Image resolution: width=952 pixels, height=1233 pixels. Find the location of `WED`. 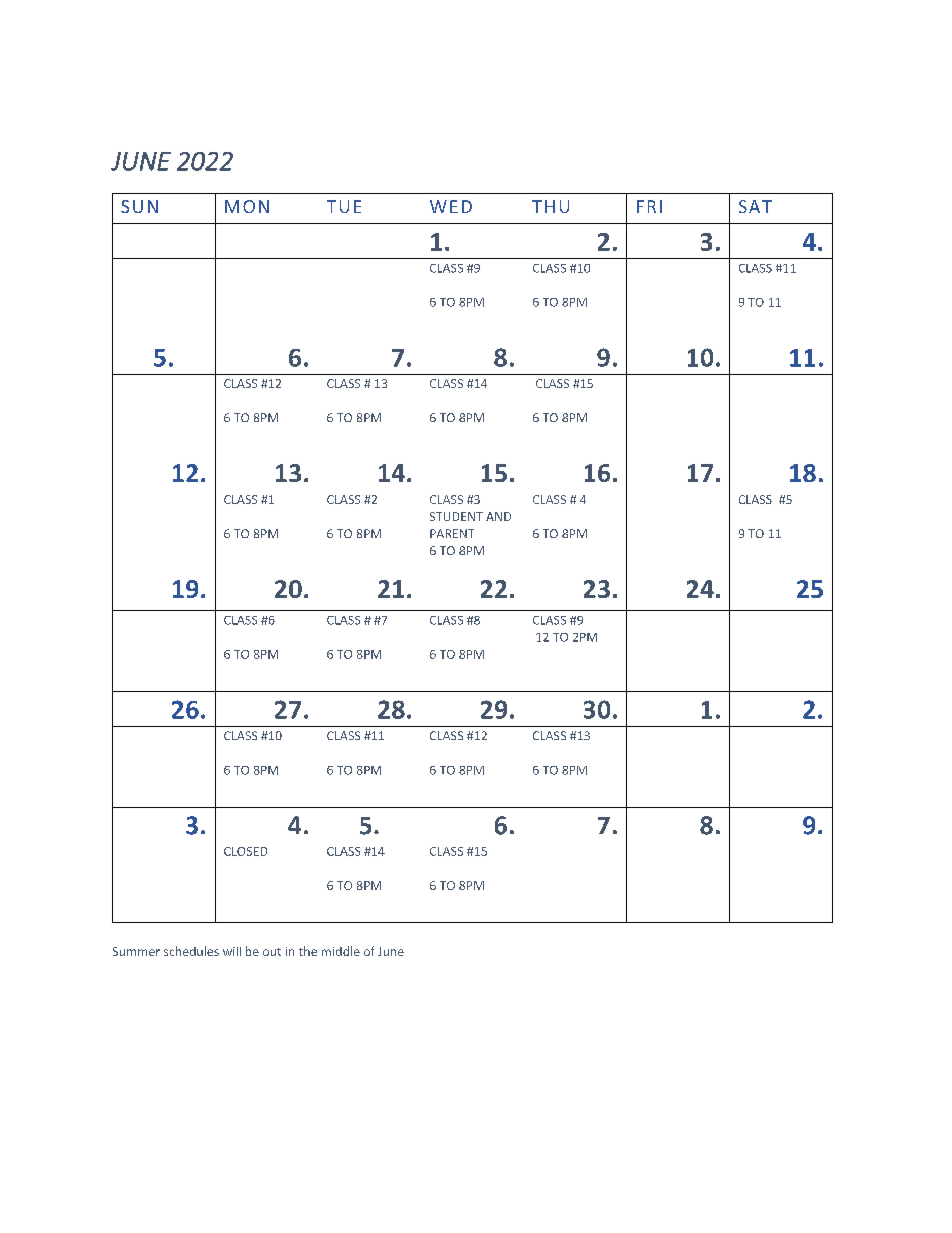

WED is located at coordinates (451, 206).
